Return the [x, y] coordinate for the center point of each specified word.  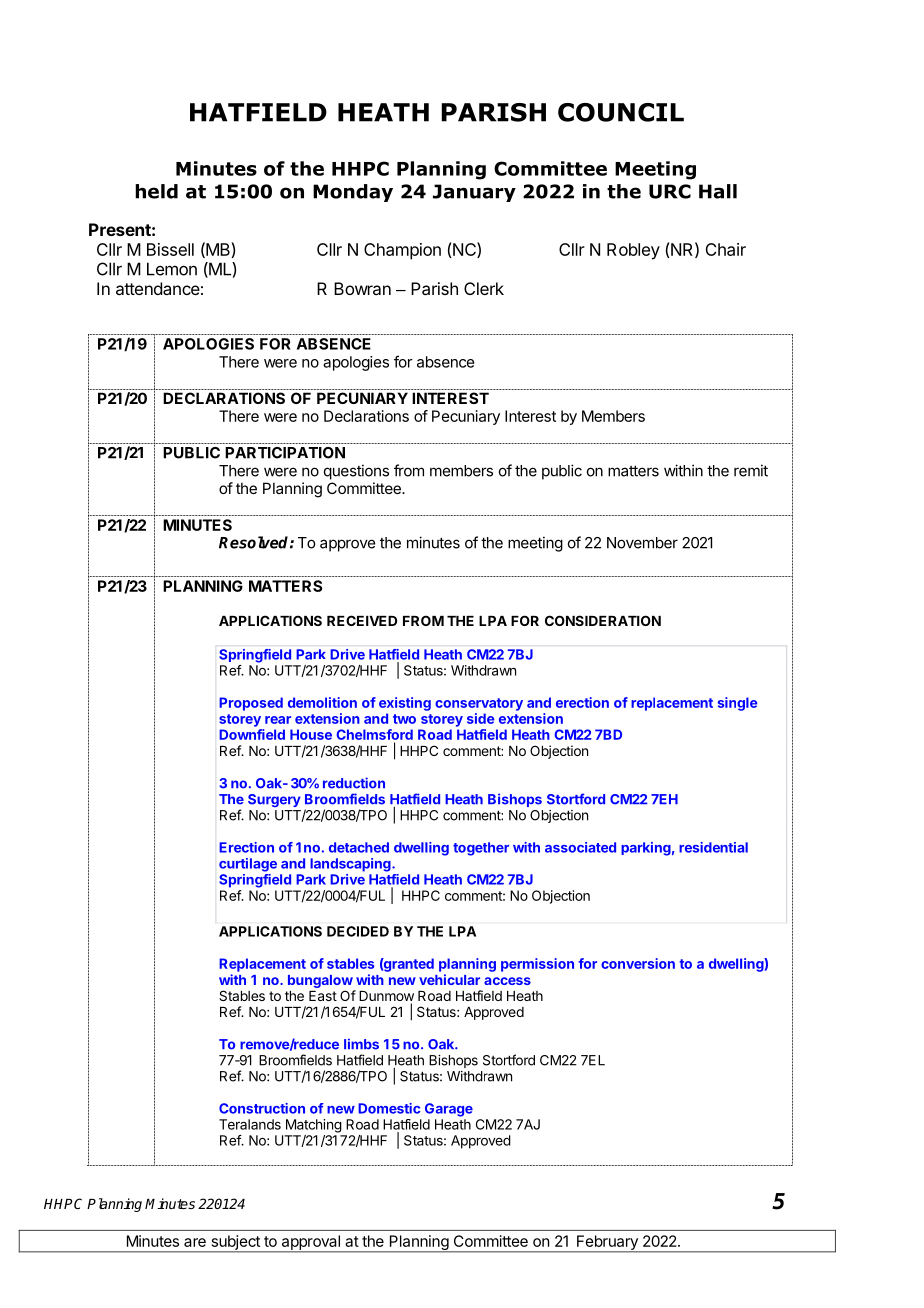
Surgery [274, 800]
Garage [449, 1110]
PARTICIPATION [285, 453]
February [607, 1243]
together [481, 849]
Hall [718, 191]
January [474, 193]
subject [235, 1243]
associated [580, 847]
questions [356, 472]
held [156, 191]
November [642, 543]
